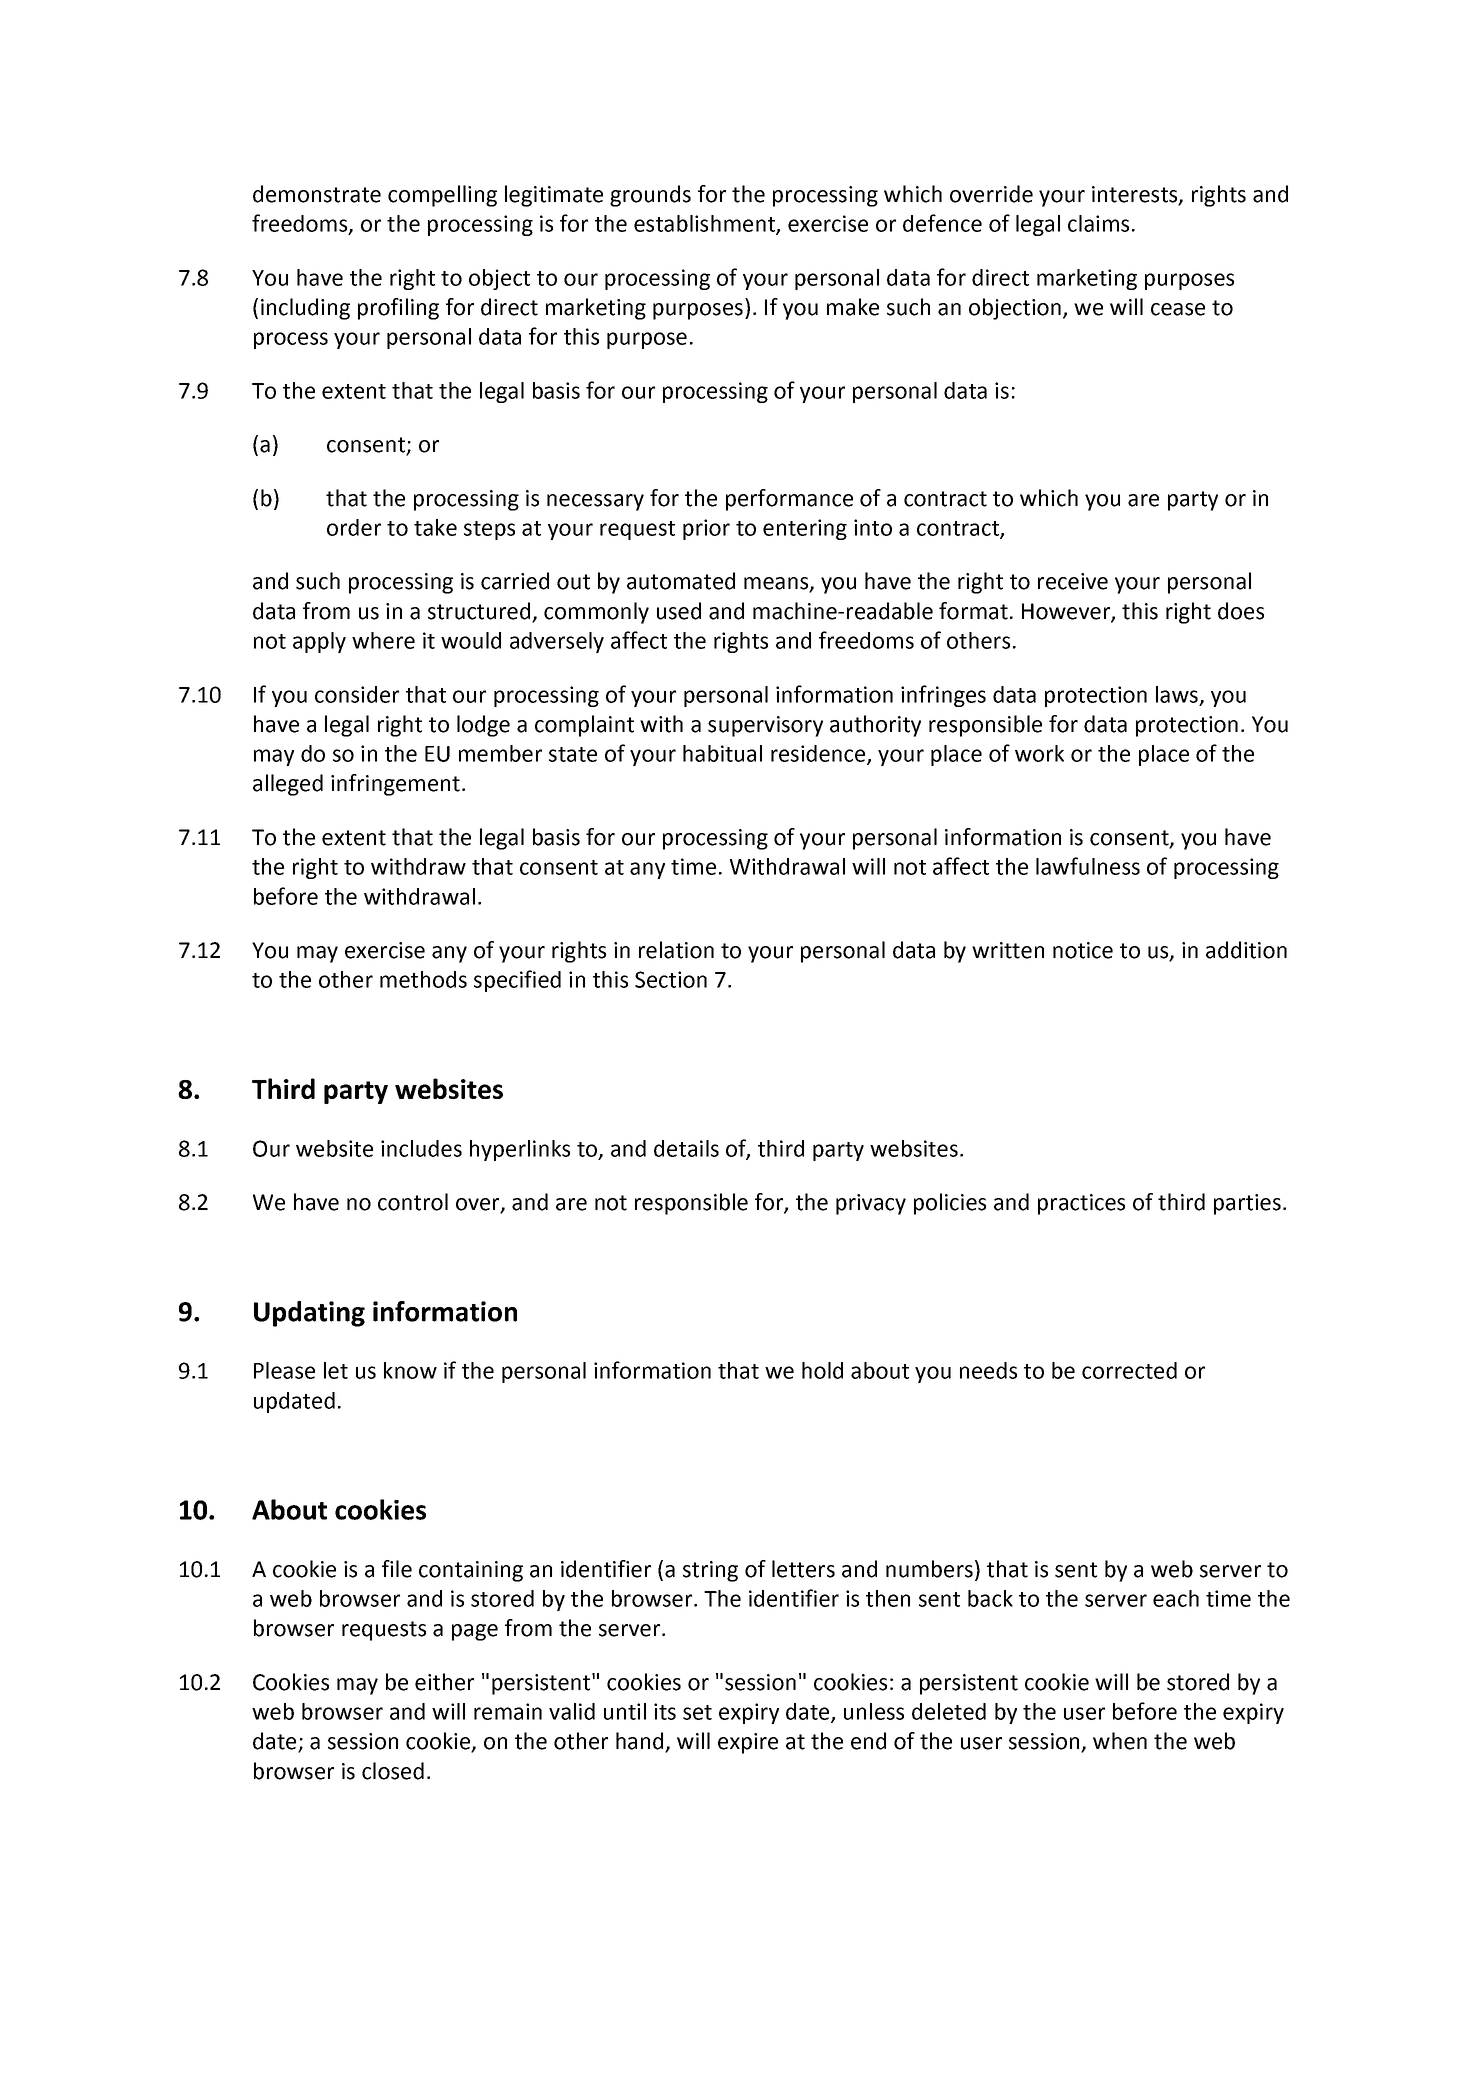 The image size is (1471, 2081). What do you see at coordinates (393, 1771) in the screenshot?
I see `closed` at bounding box center [393, 1771].
